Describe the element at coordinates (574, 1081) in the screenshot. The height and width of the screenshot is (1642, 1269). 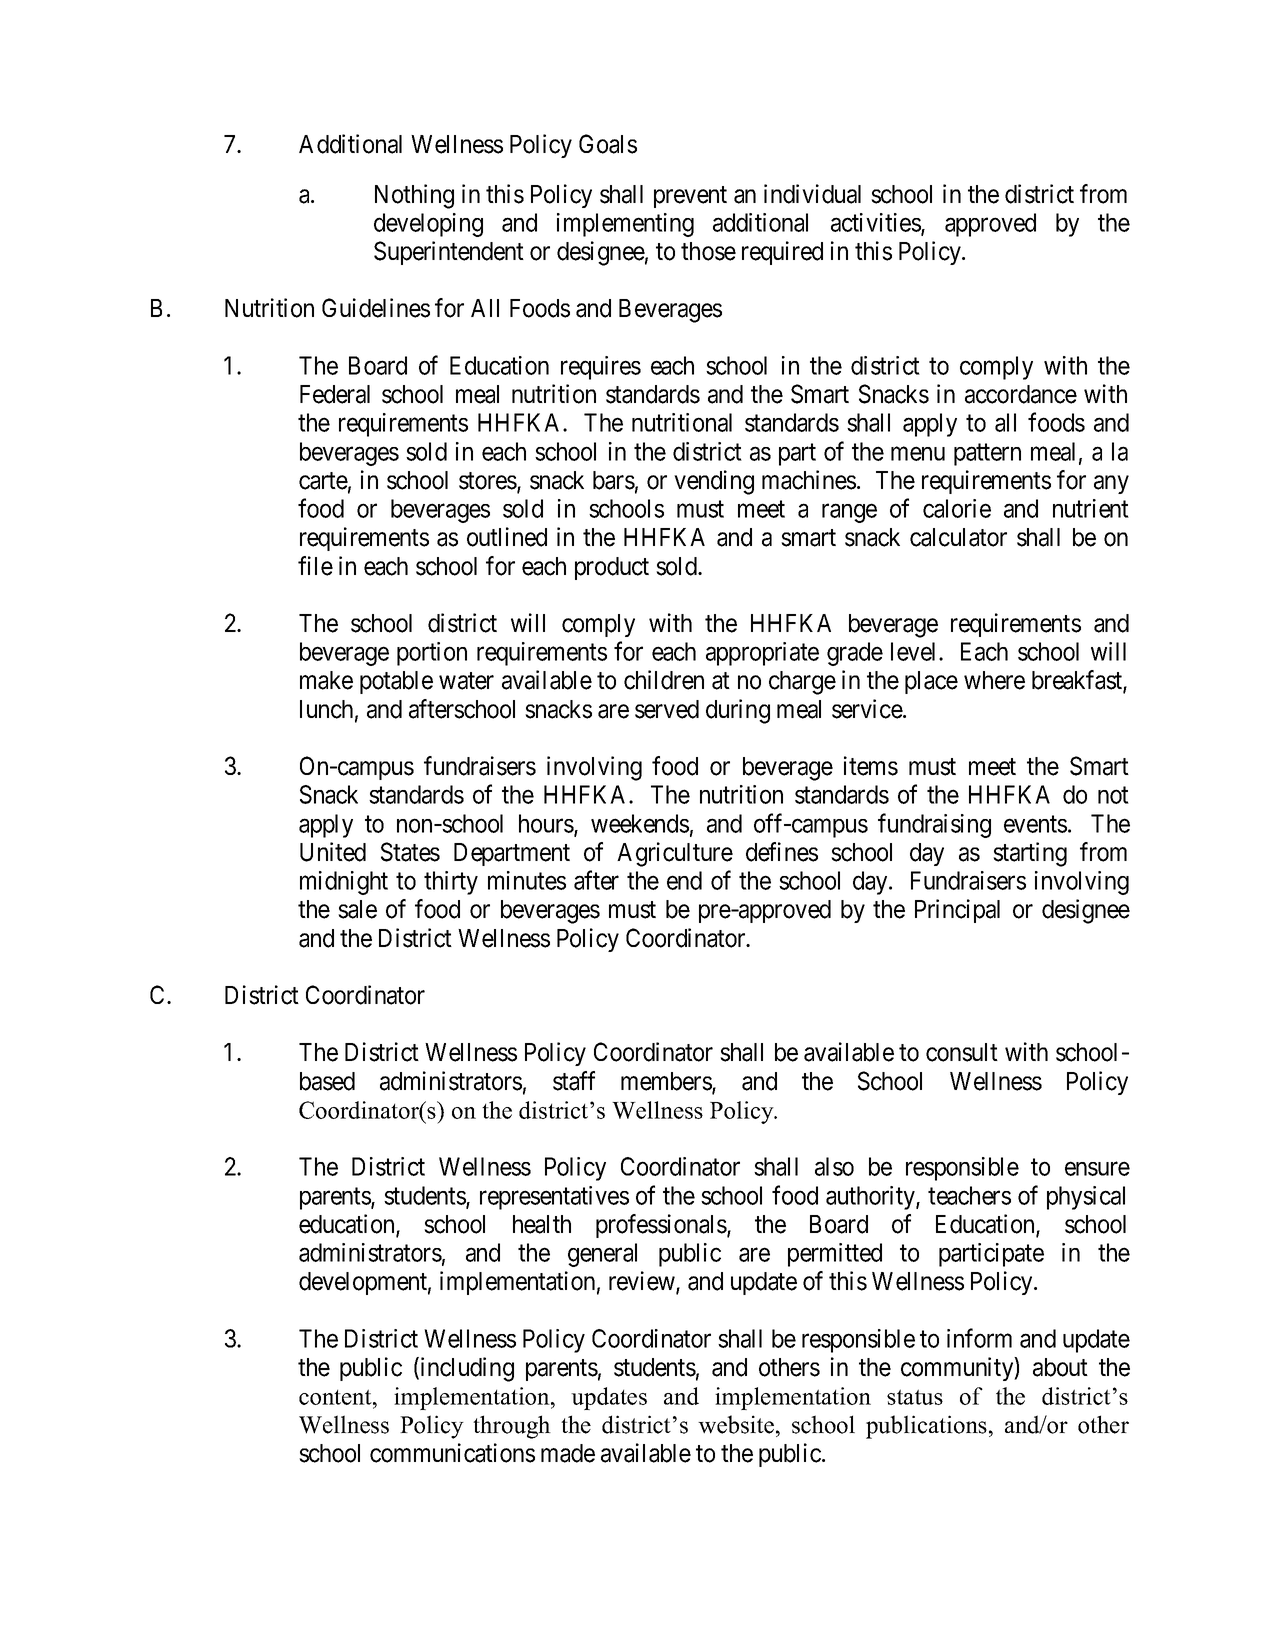
I see `staff` at that location.
